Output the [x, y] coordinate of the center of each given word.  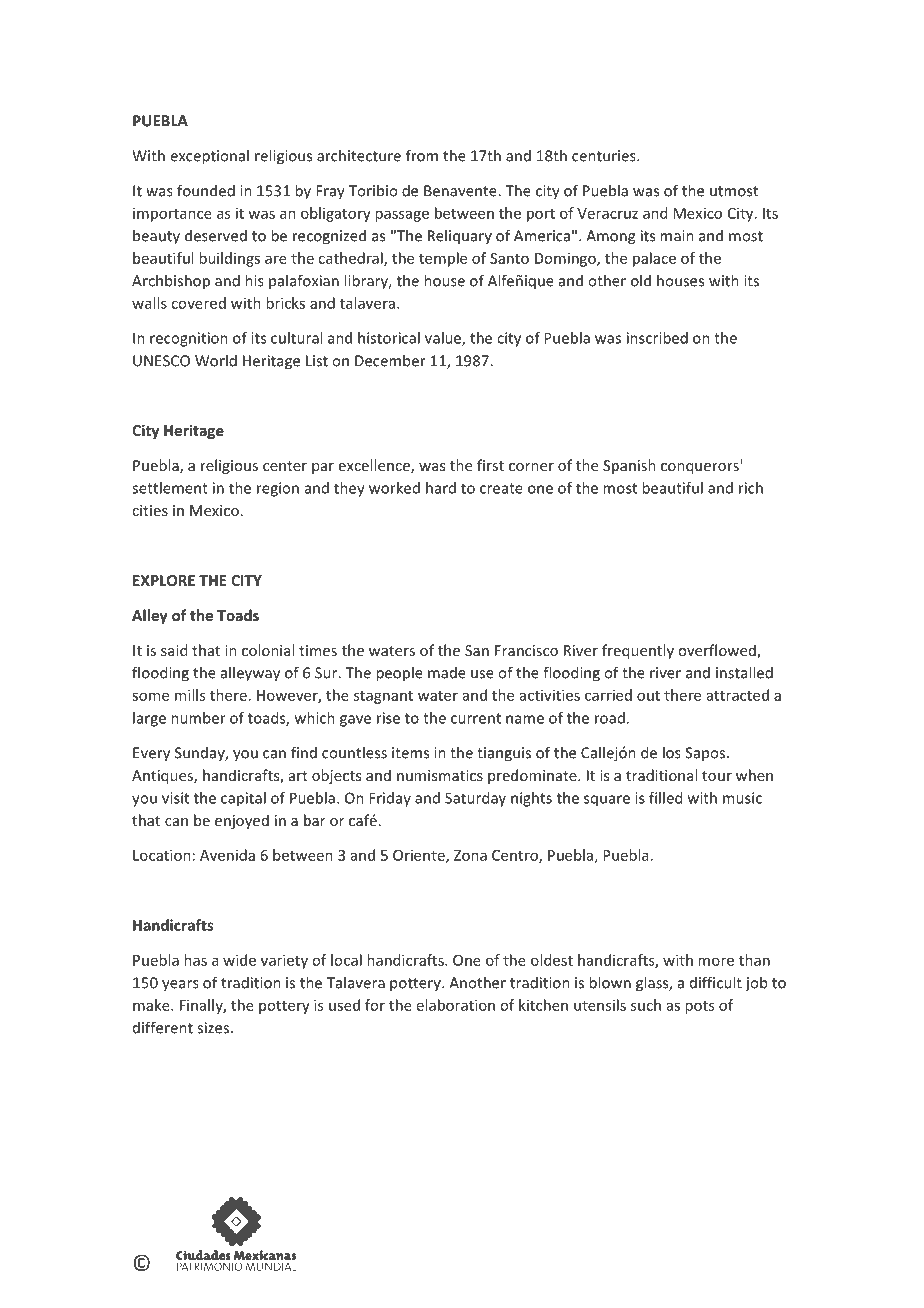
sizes [213, 1028]
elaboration [456, 1005]
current [476, 718]
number [198, 718]
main [677, 236]
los [672, 752]
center [285, 466]
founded [206, 190]
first [490, 465]
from [422, 155]
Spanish [629, 466]
